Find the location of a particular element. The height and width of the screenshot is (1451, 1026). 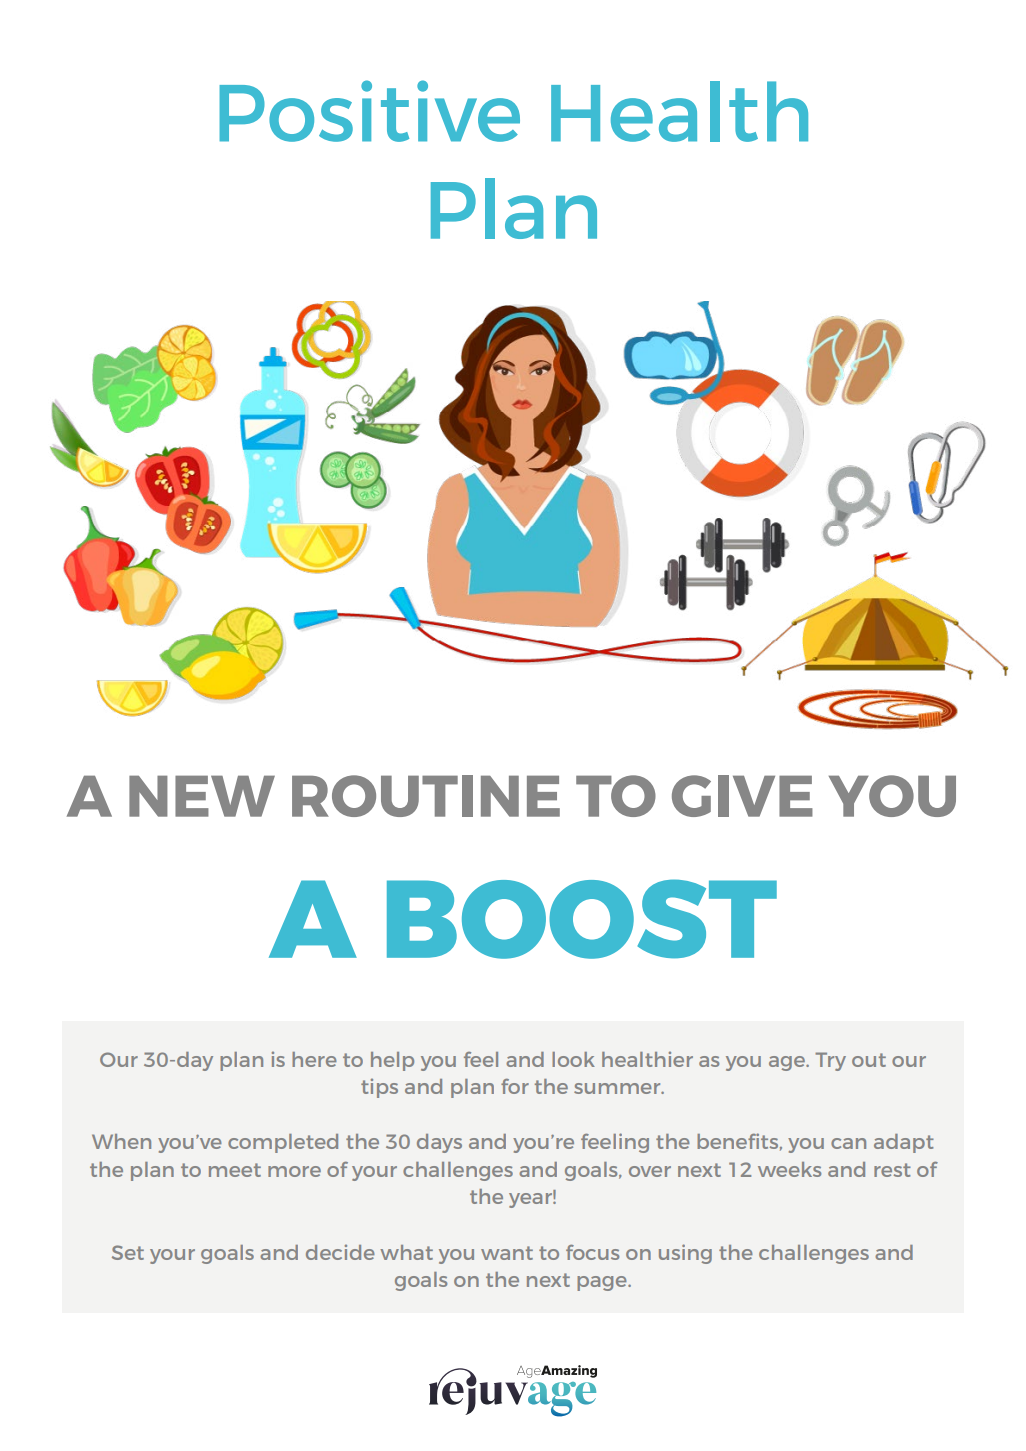

BOOST is located at coordinates (582, 919).
